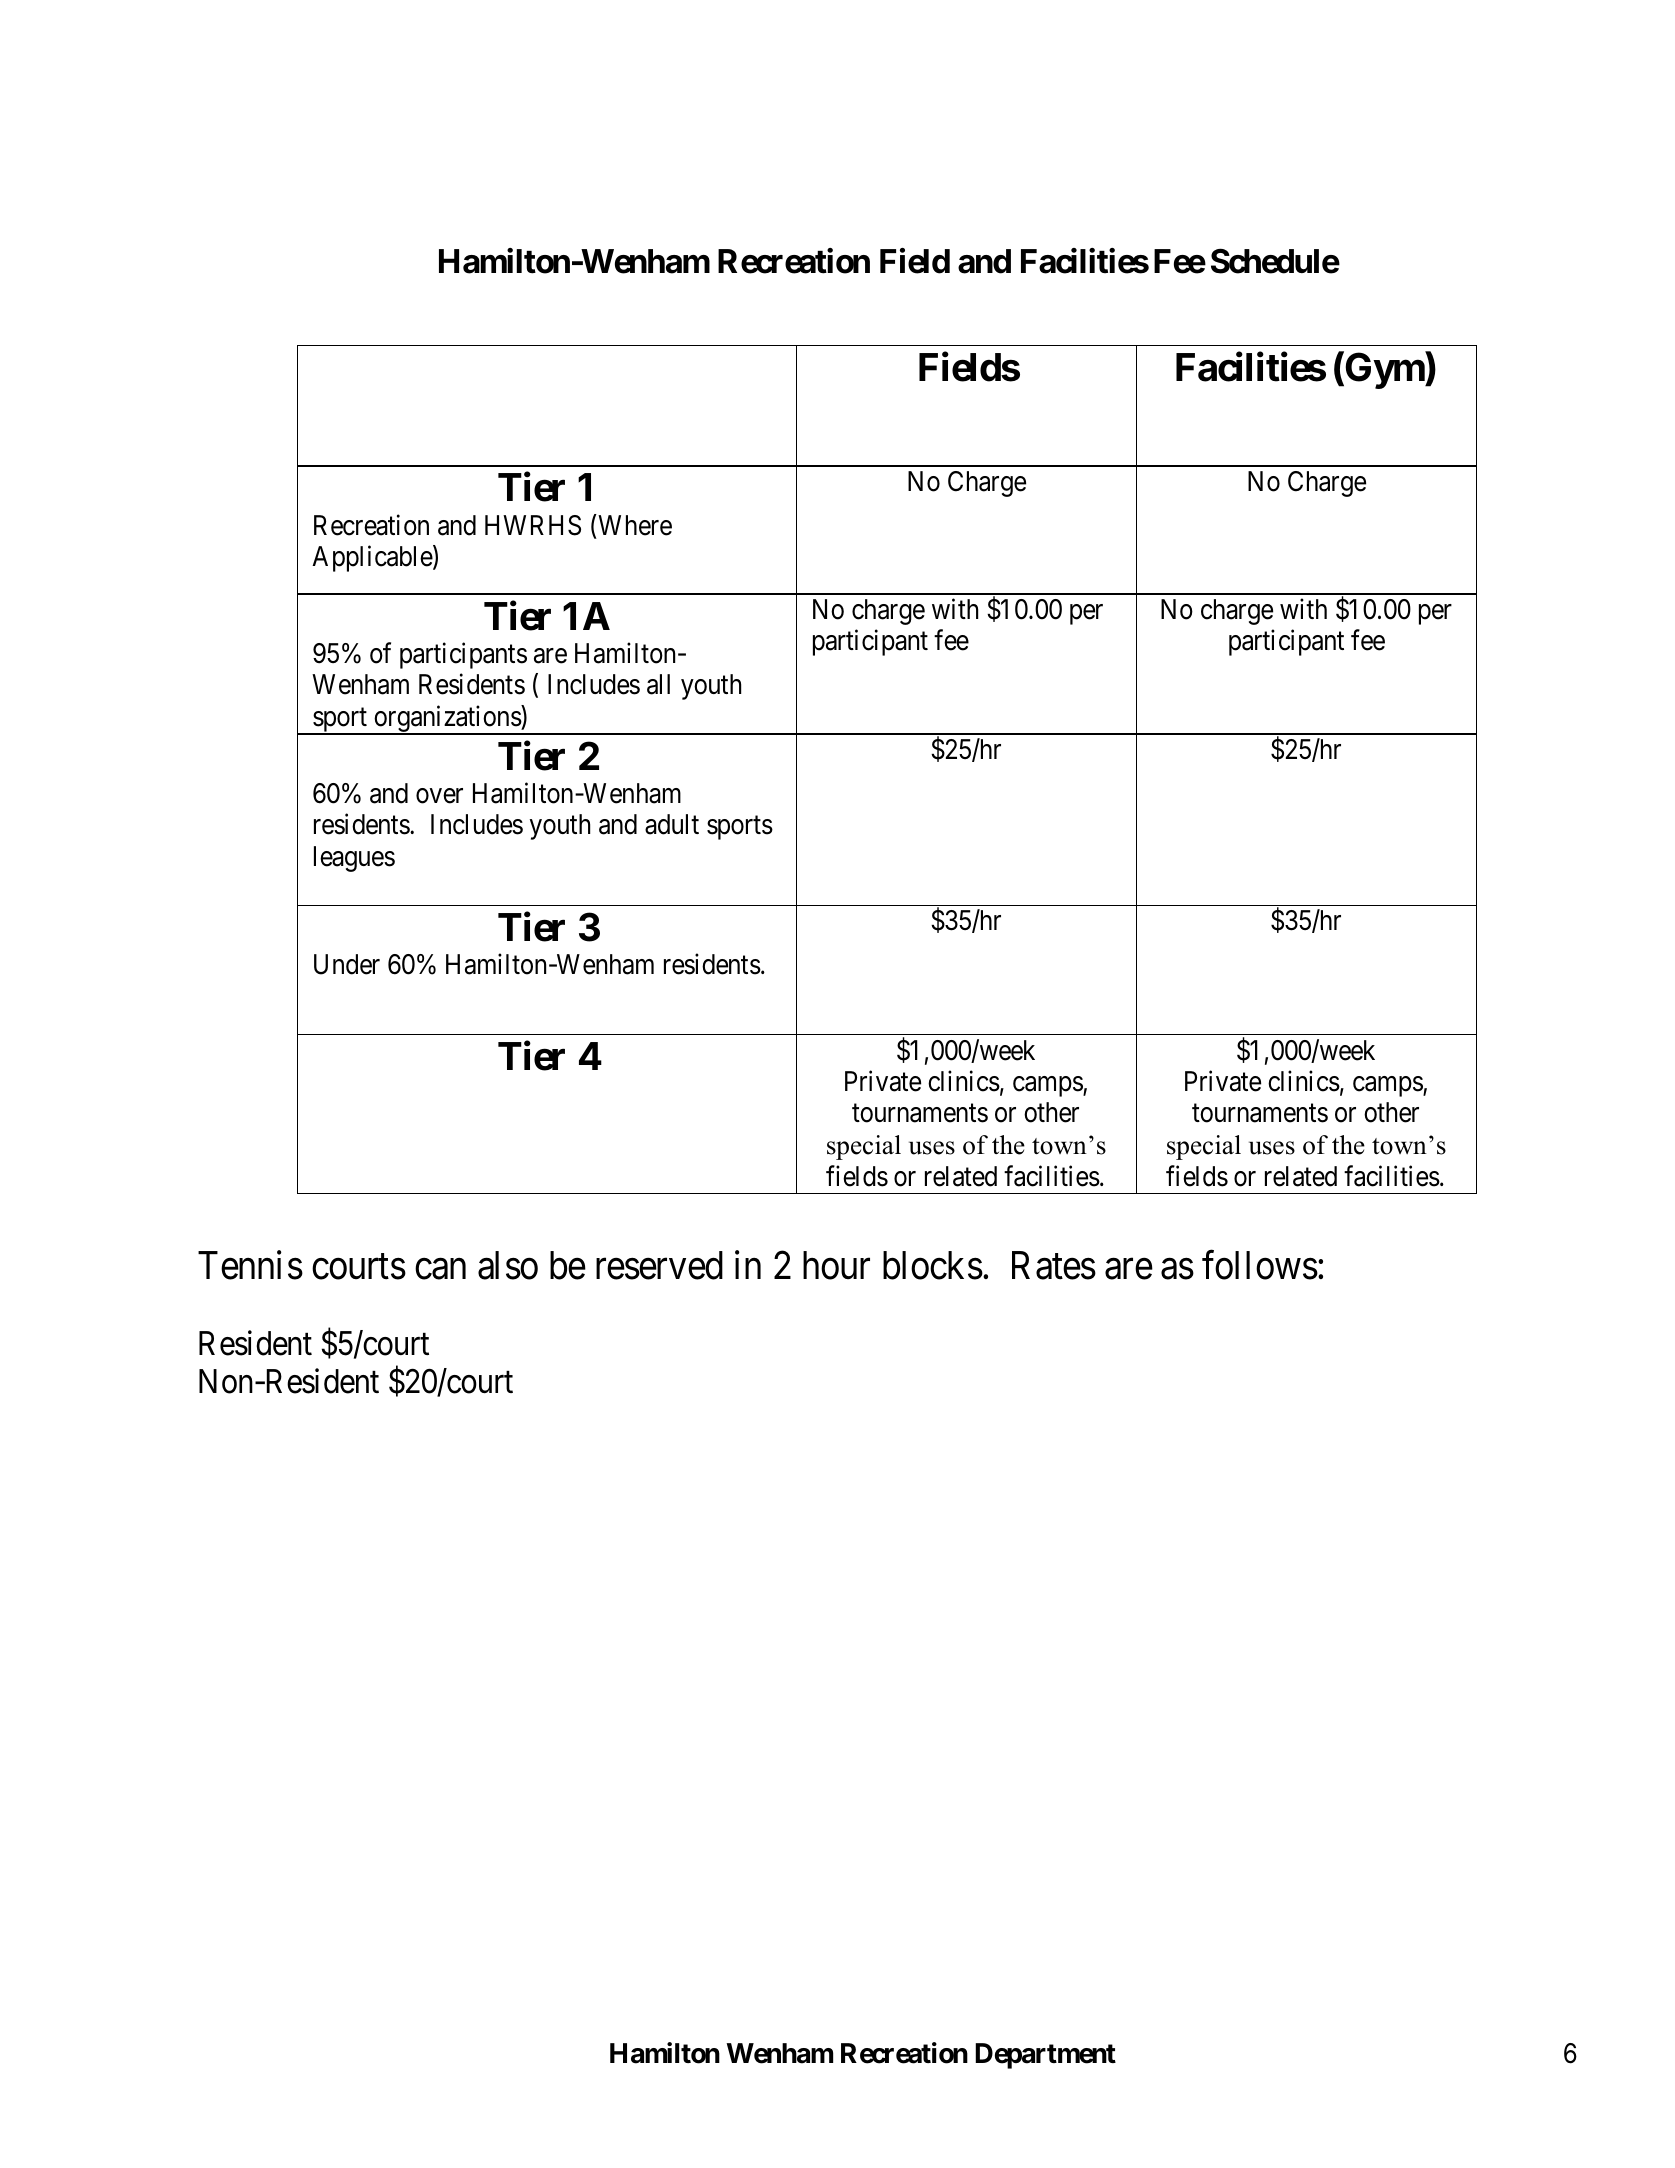 This page has height=2168, width=1675. I want to click on follows, so click(1260, 1265).
